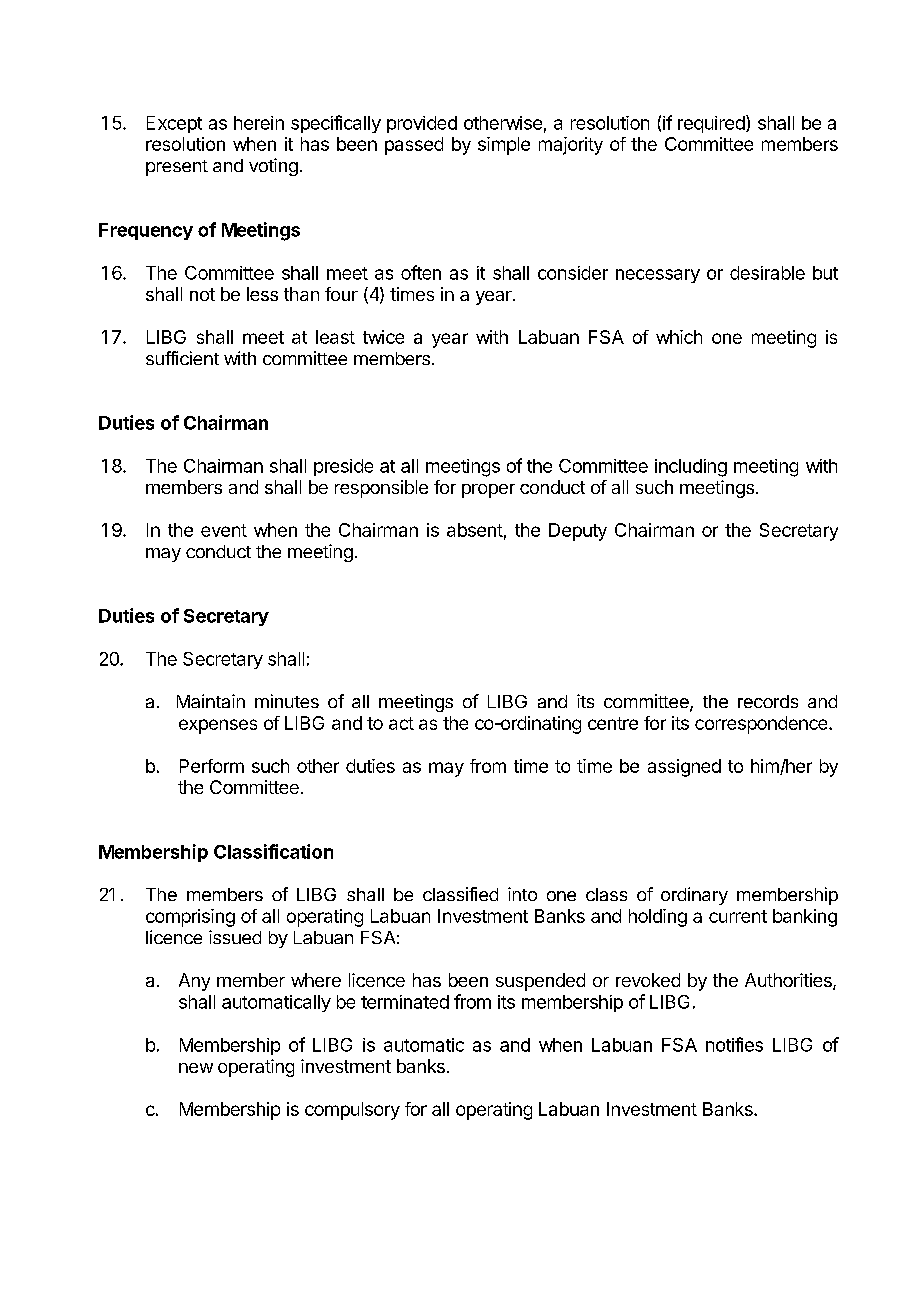 The height and width of the screenshot is (1308, 924). Describe the element at coordinates (712, 124) in the screenshot. I see `required` at that location.
